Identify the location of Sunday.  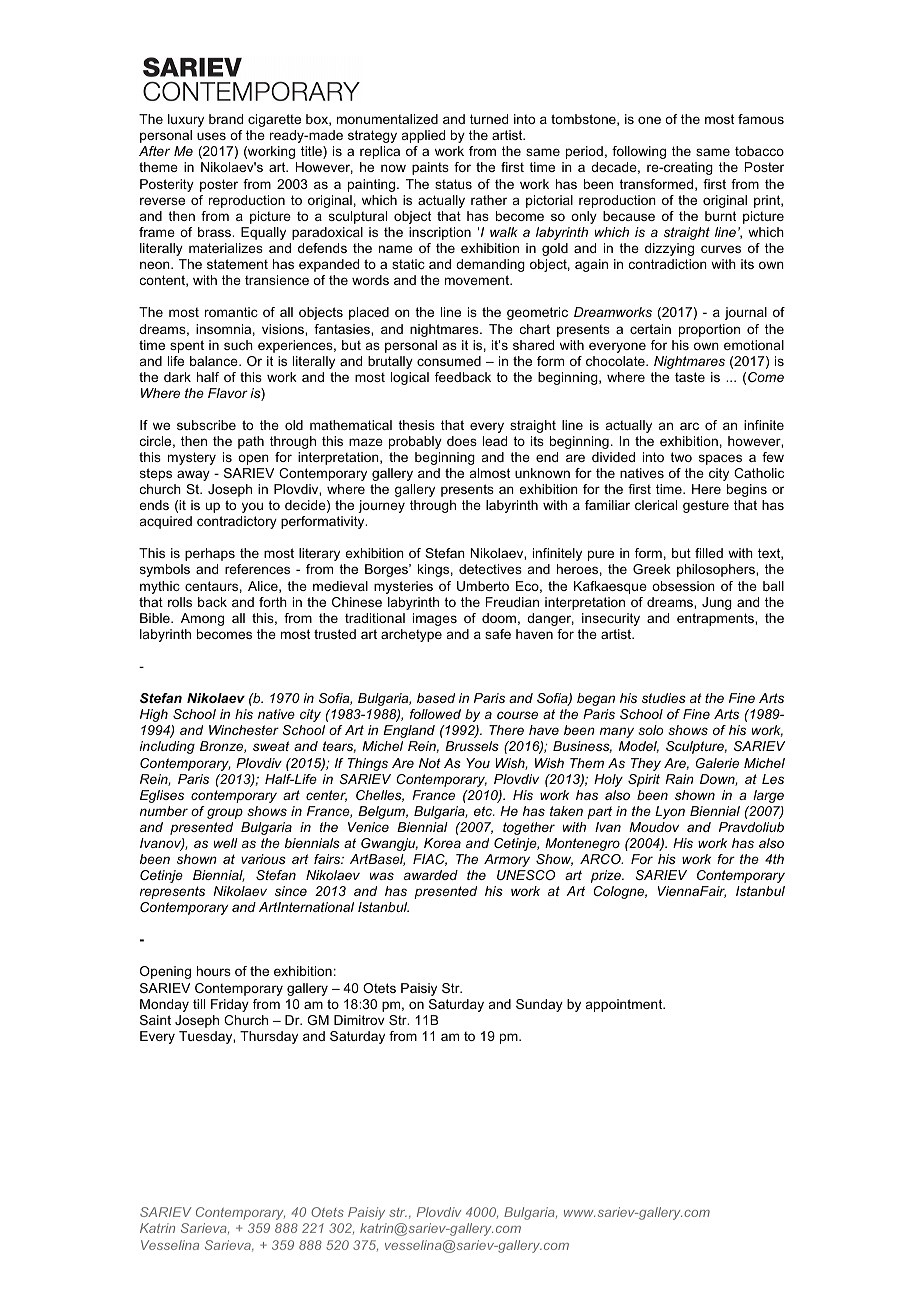
(539, 1005).
